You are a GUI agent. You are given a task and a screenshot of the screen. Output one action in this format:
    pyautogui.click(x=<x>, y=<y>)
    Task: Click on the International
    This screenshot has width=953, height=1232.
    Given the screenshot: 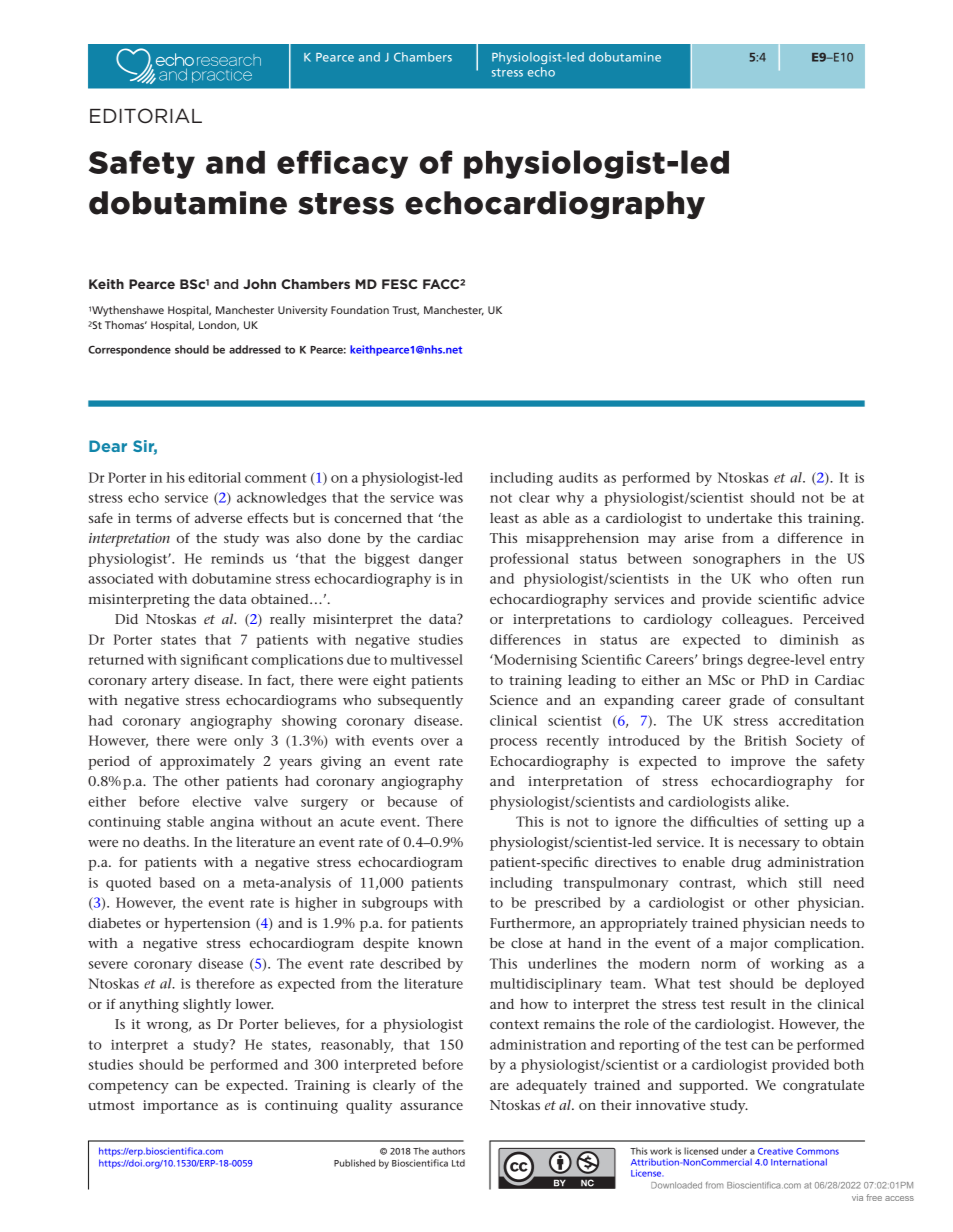 What is the action you would take?
    pyautogui.click(x=799, y=1162)
